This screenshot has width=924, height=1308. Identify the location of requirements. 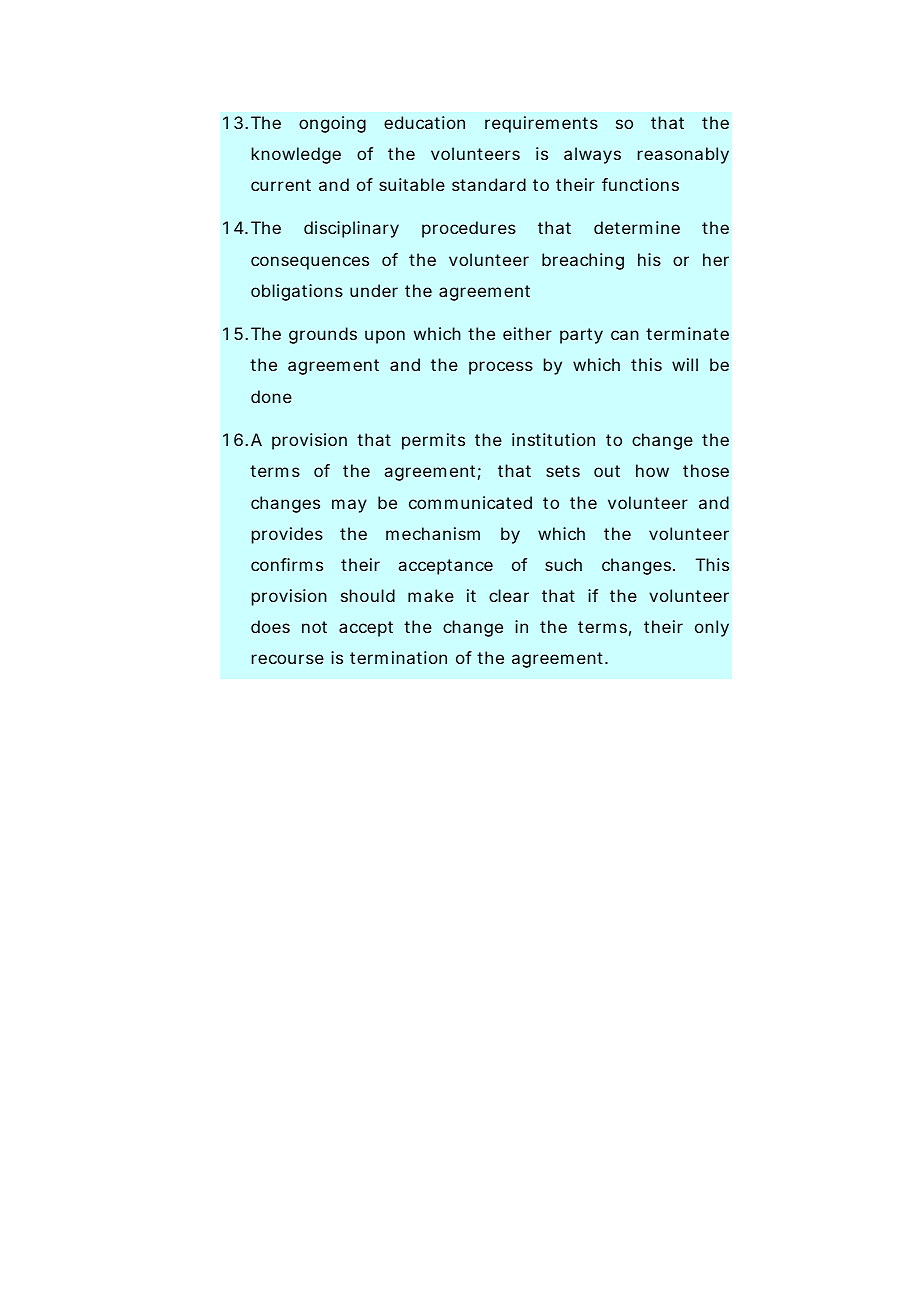
(541, 124).
